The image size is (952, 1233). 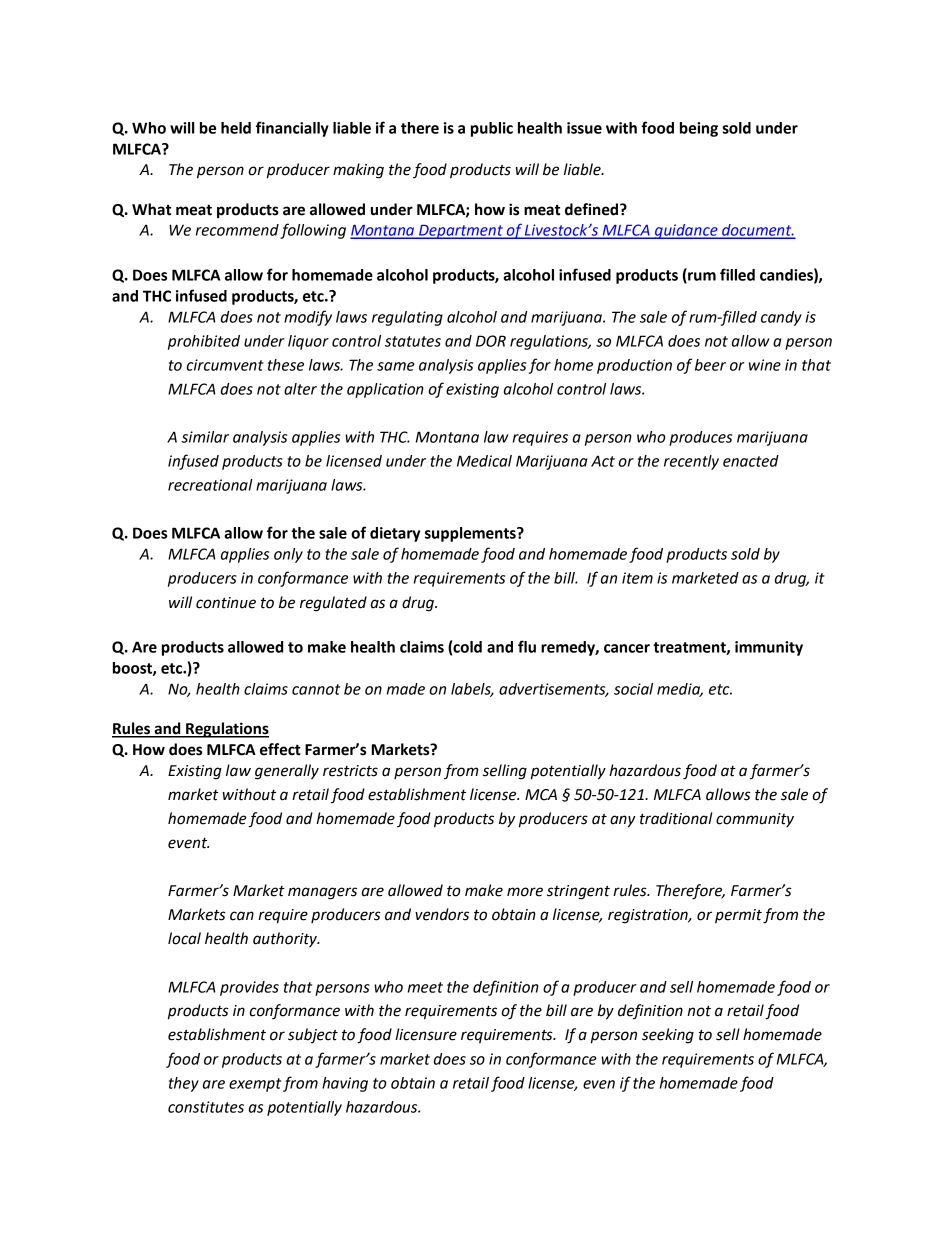 What do you see at coordinates (255, 1085) in the screenshot?
I see `exempt` at bounding box center [255, 1085].
